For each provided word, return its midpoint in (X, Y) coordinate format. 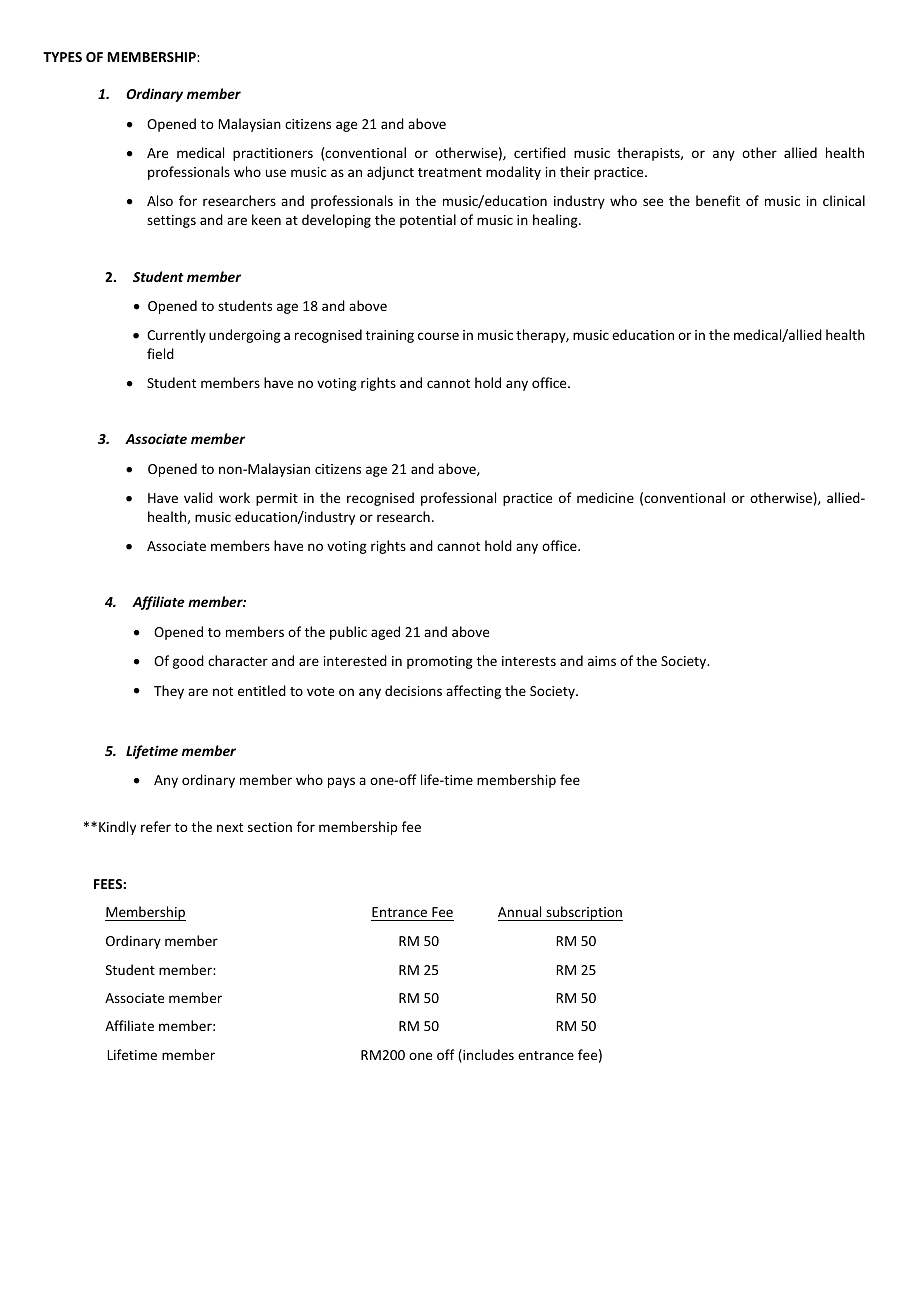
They (169, 692)
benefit (718, 200)
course (438, 336)
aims (602, 661)
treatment (450, 172)
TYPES (62, 57)
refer (156, 826)
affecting (473, 692)
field (160, 353)
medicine (605, 497)
